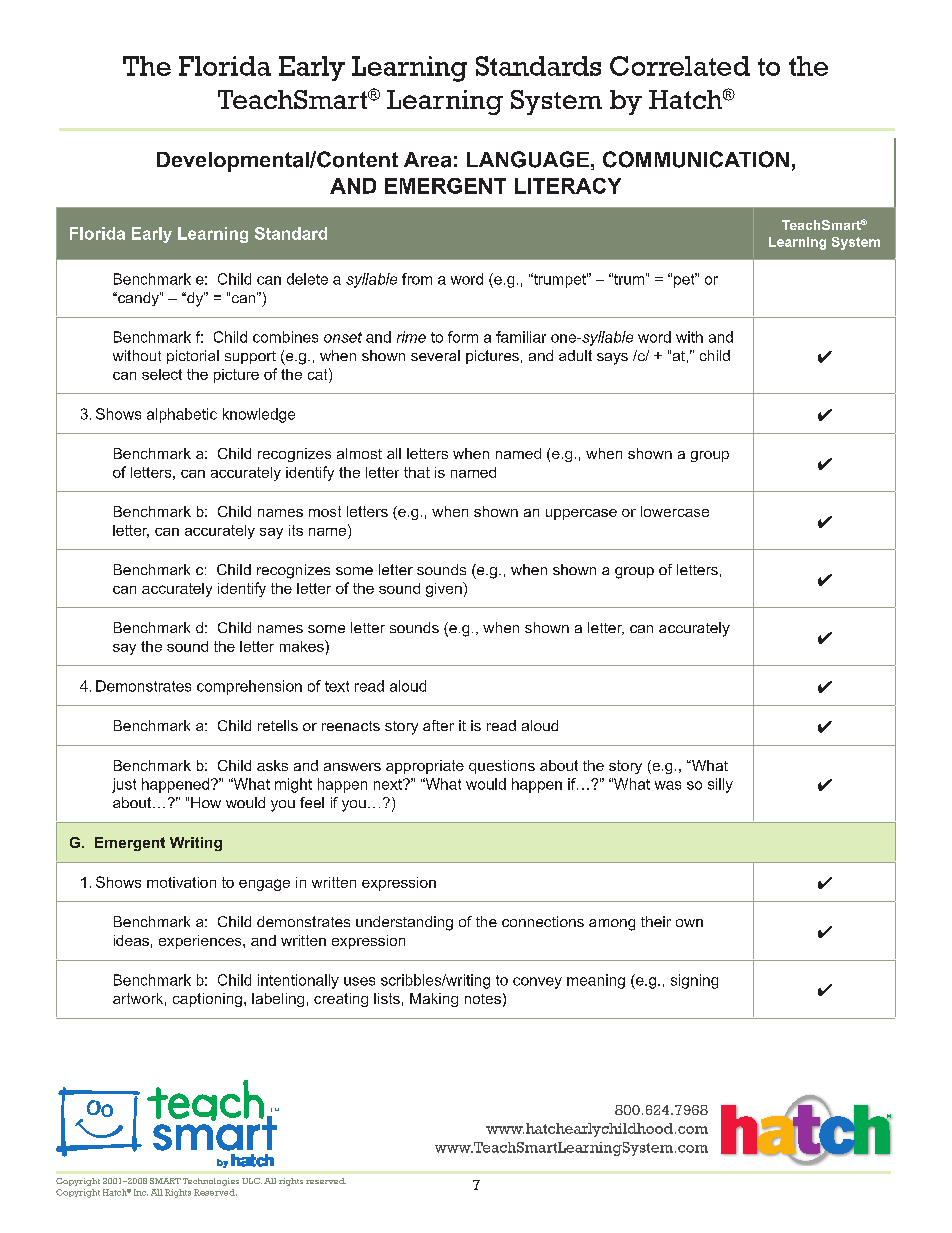 Image resolution: width=952 pixels, height=1233 pixels. I want to click on given, so click(445, 589).
